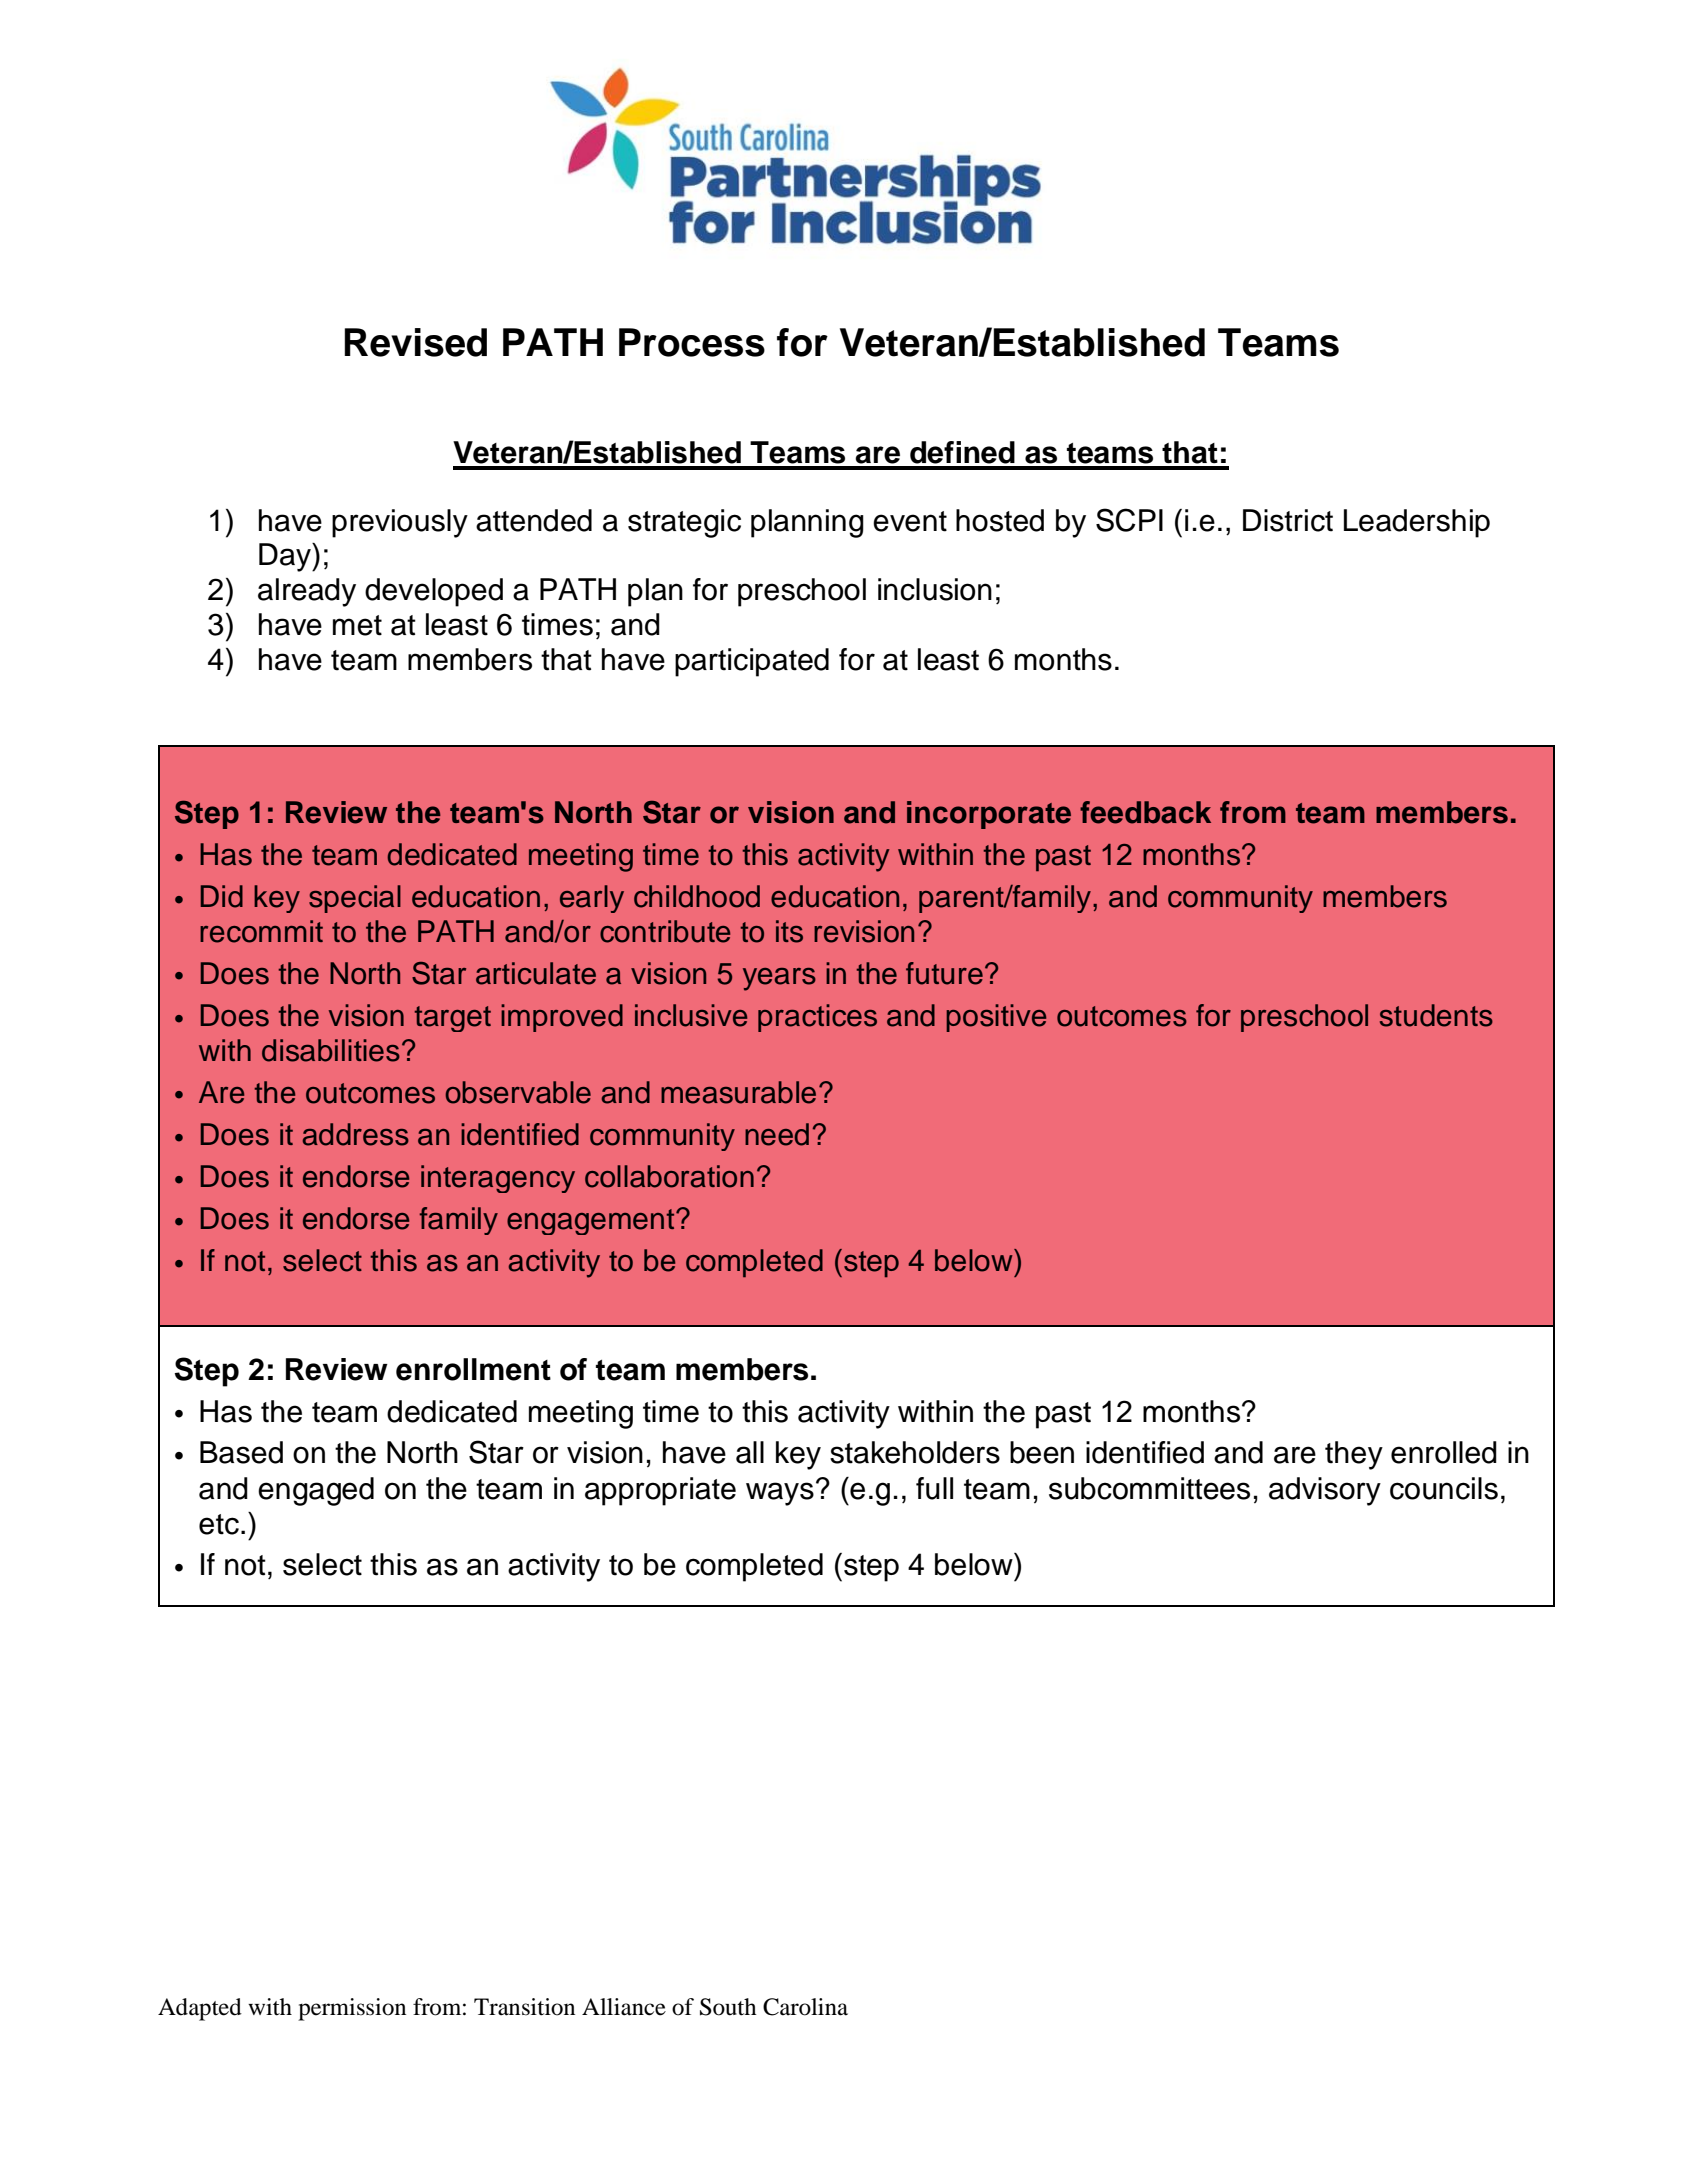  What do you see at coordinates (355, 899) in the image?
I see `special` at bounding box center [355, 899].
